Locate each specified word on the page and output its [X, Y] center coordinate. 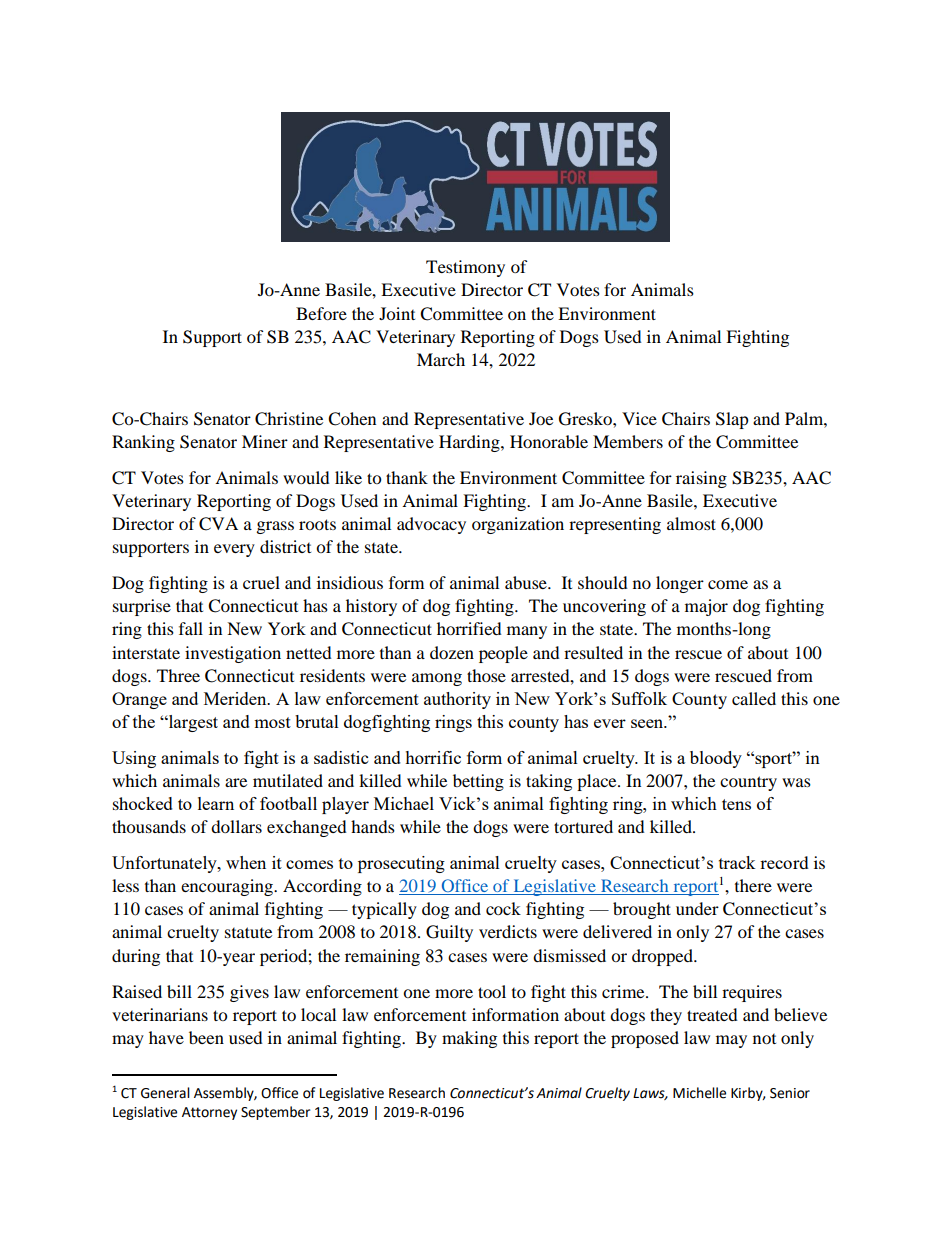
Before [321, 313]
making [469, 1039]
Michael [404, 803]
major [706, 607]
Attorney [209, 1113]
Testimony [465, 268]
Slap [732, 420]
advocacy [431, 525]
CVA [218, 524]
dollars [236, 826]
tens [736, 804]
